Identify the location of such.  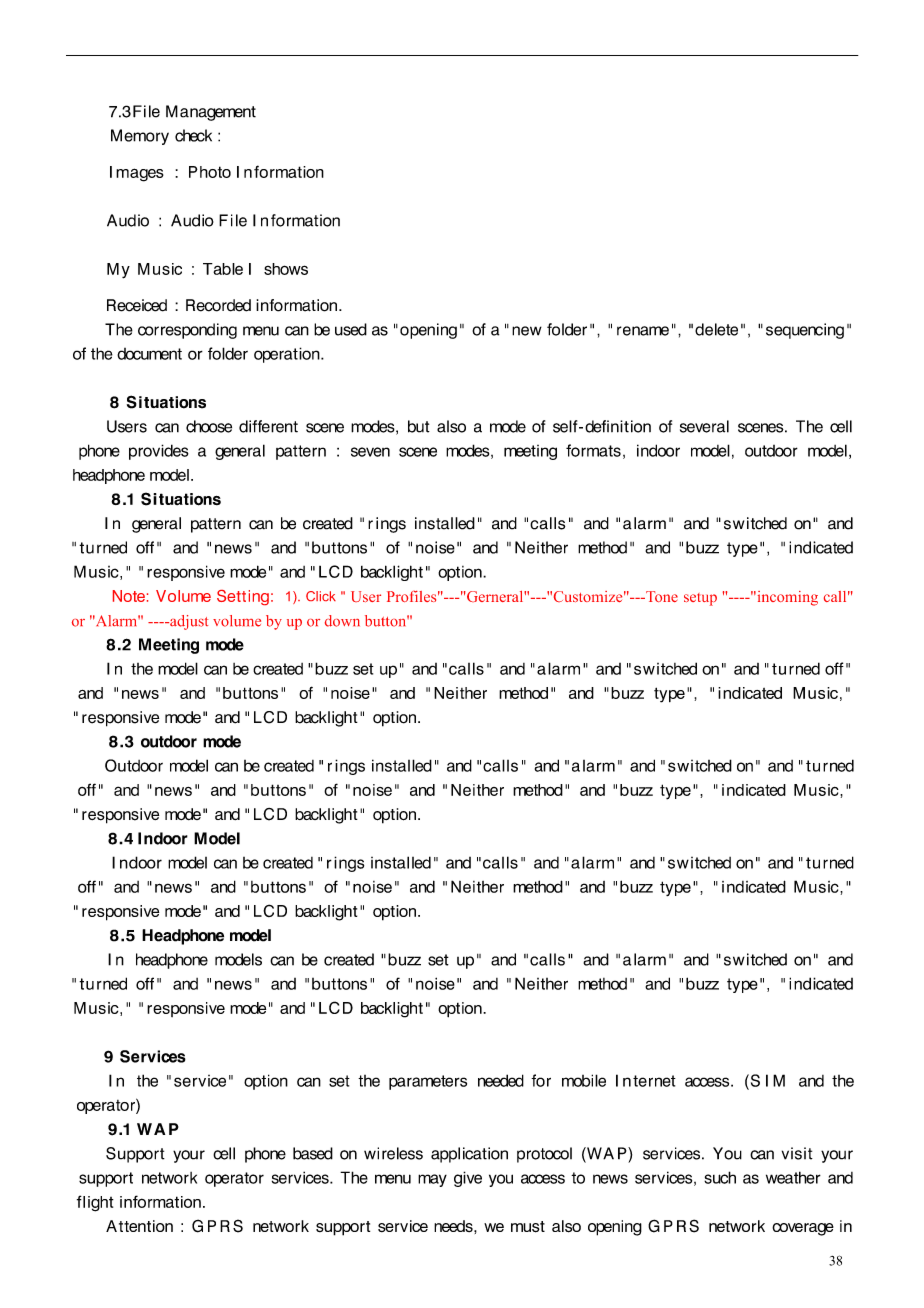
(720, 1177).
